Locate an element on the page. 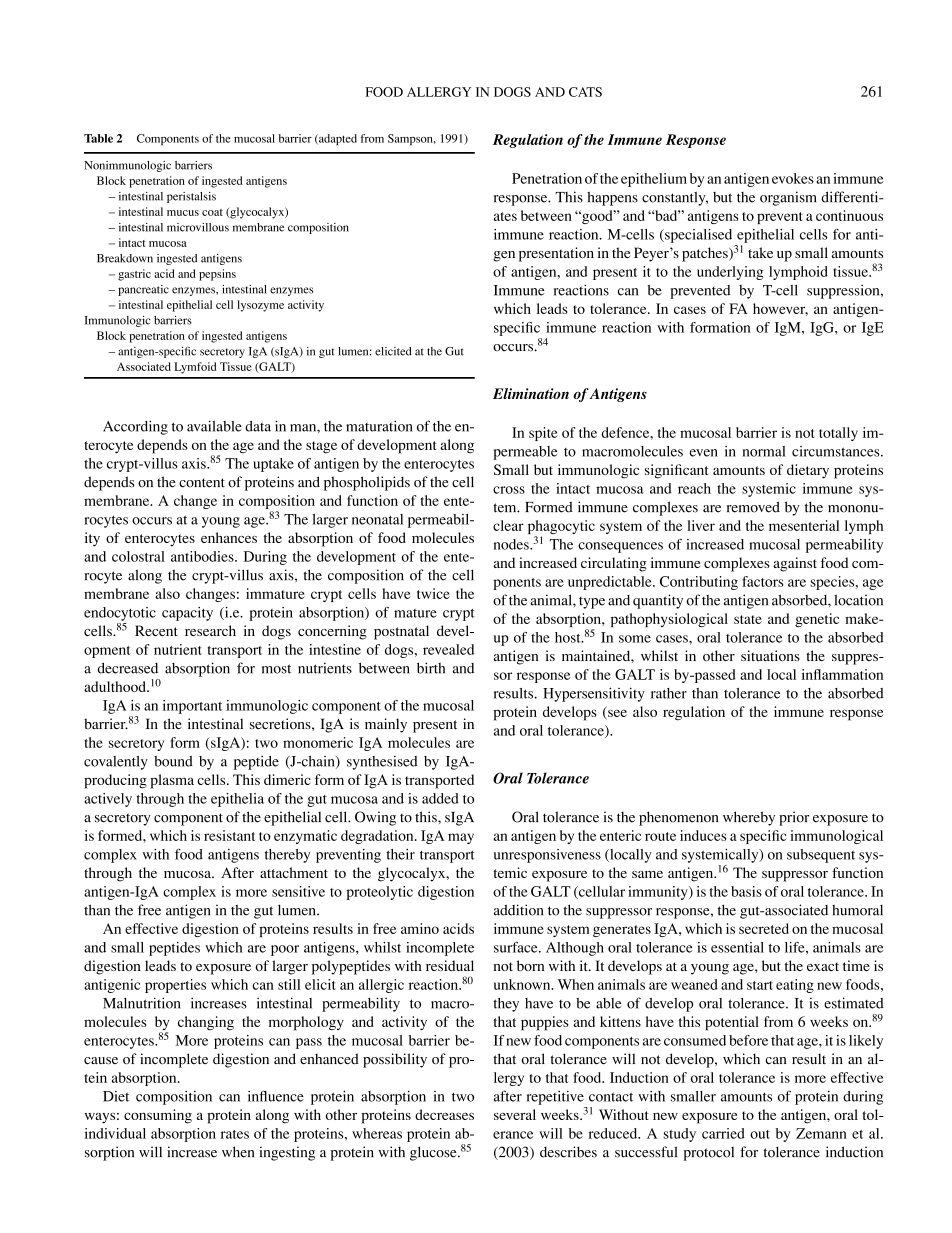  revealed is located at coordinates (448, 649).
